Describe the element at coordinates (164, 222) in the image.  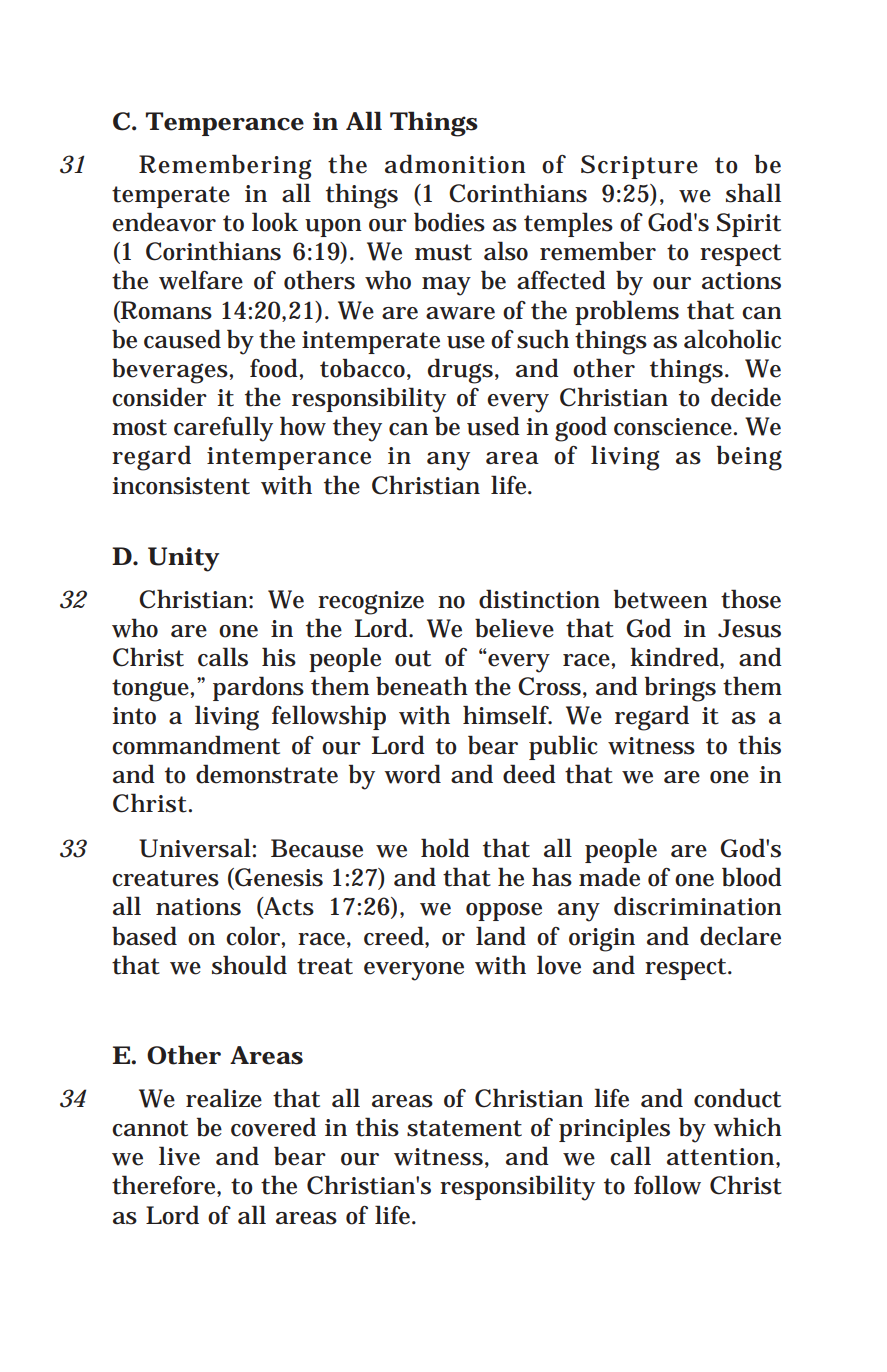
I see `endeavor` at that location.
